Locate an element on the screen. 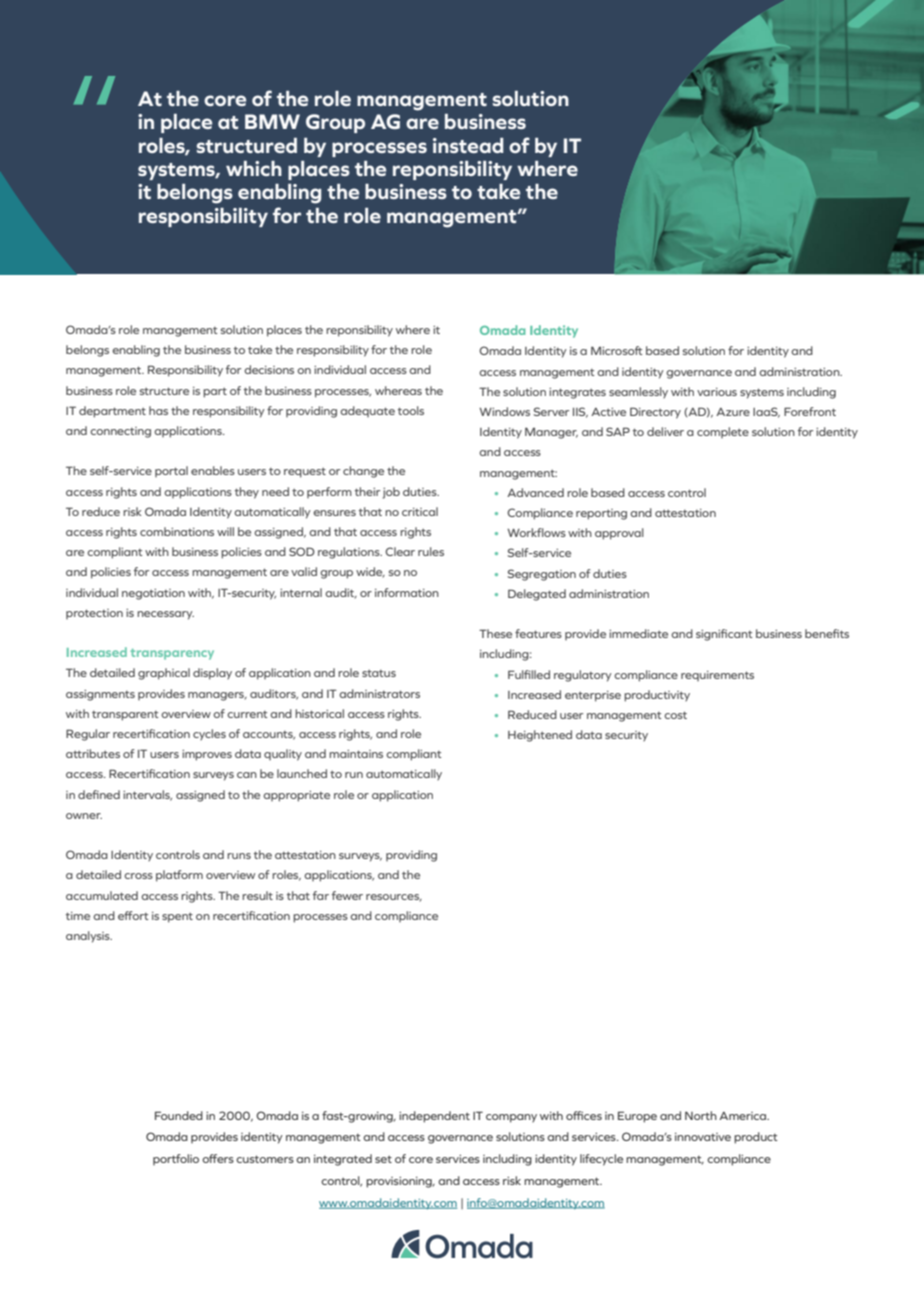 The height and width of the screenshot is (1308, 924). transparency is located at coordinates (172, 654).
